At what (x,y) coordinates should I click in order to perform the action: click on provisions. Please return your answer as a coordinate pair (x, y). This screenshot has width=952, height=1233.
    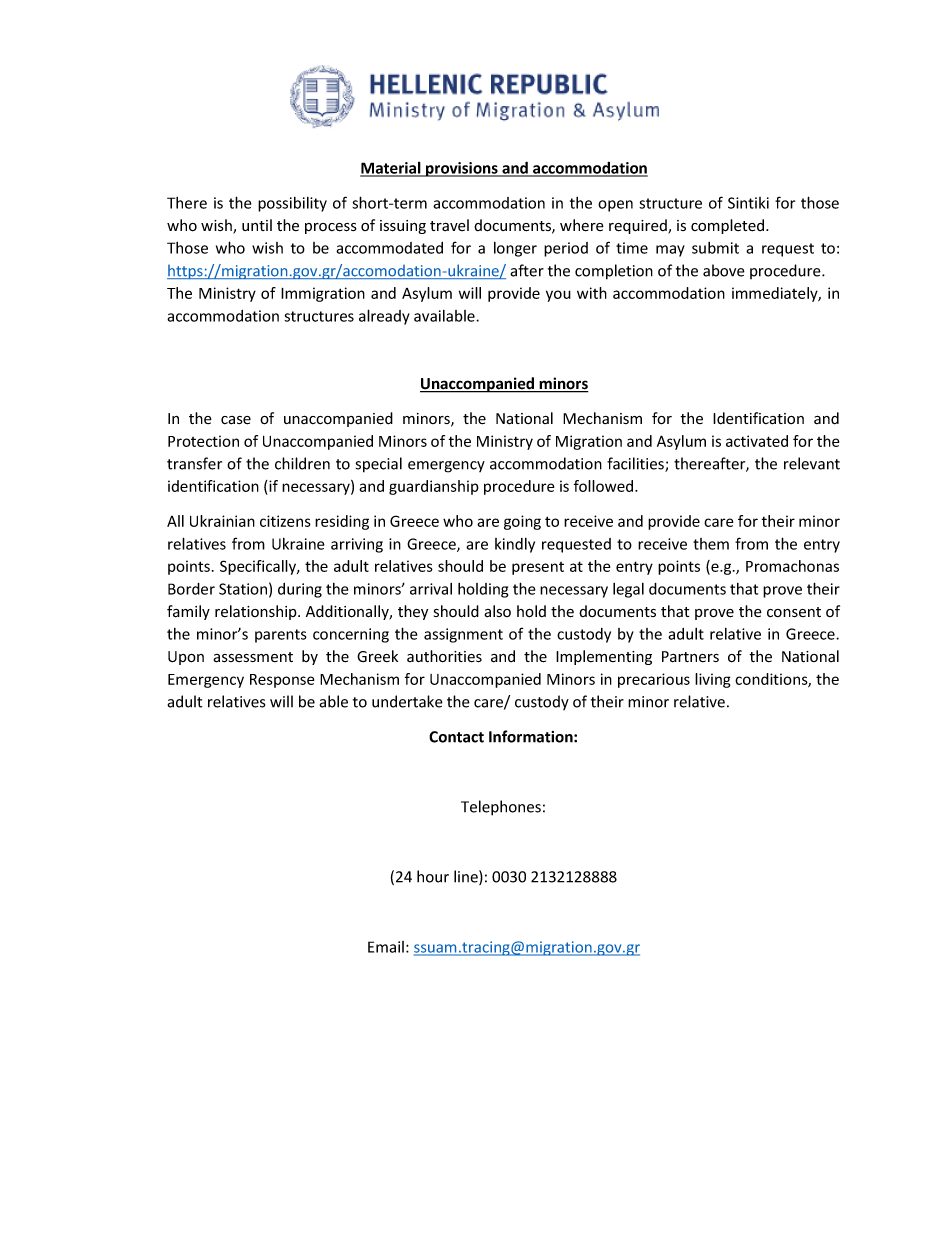
    Looking at the image, I should click on (462, 169).
